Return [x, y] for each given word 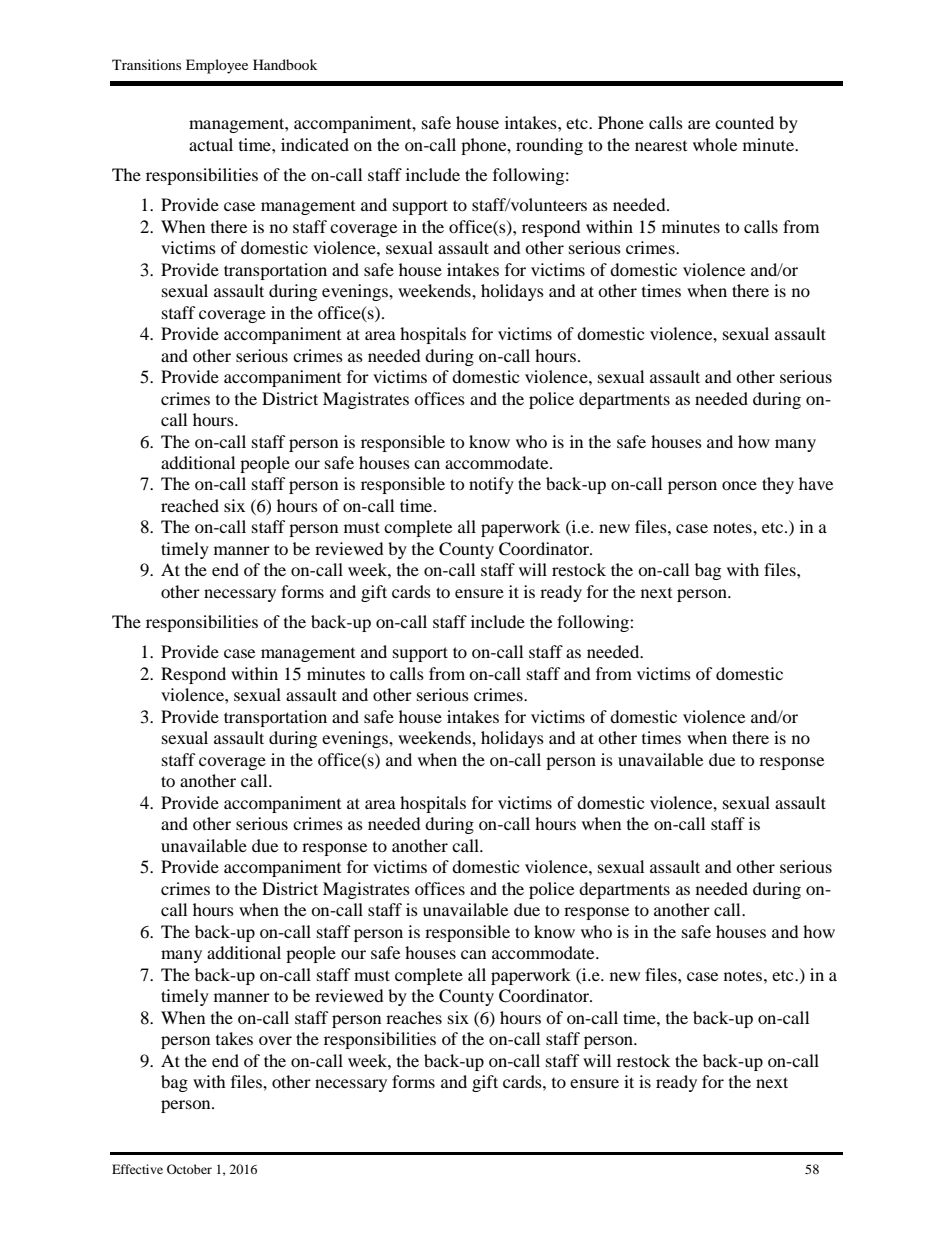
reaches [414, 1017]
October [189, 1169]
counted [744, 122]
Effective [137, 1169]
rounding [549, 146]
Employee [217, 66]
